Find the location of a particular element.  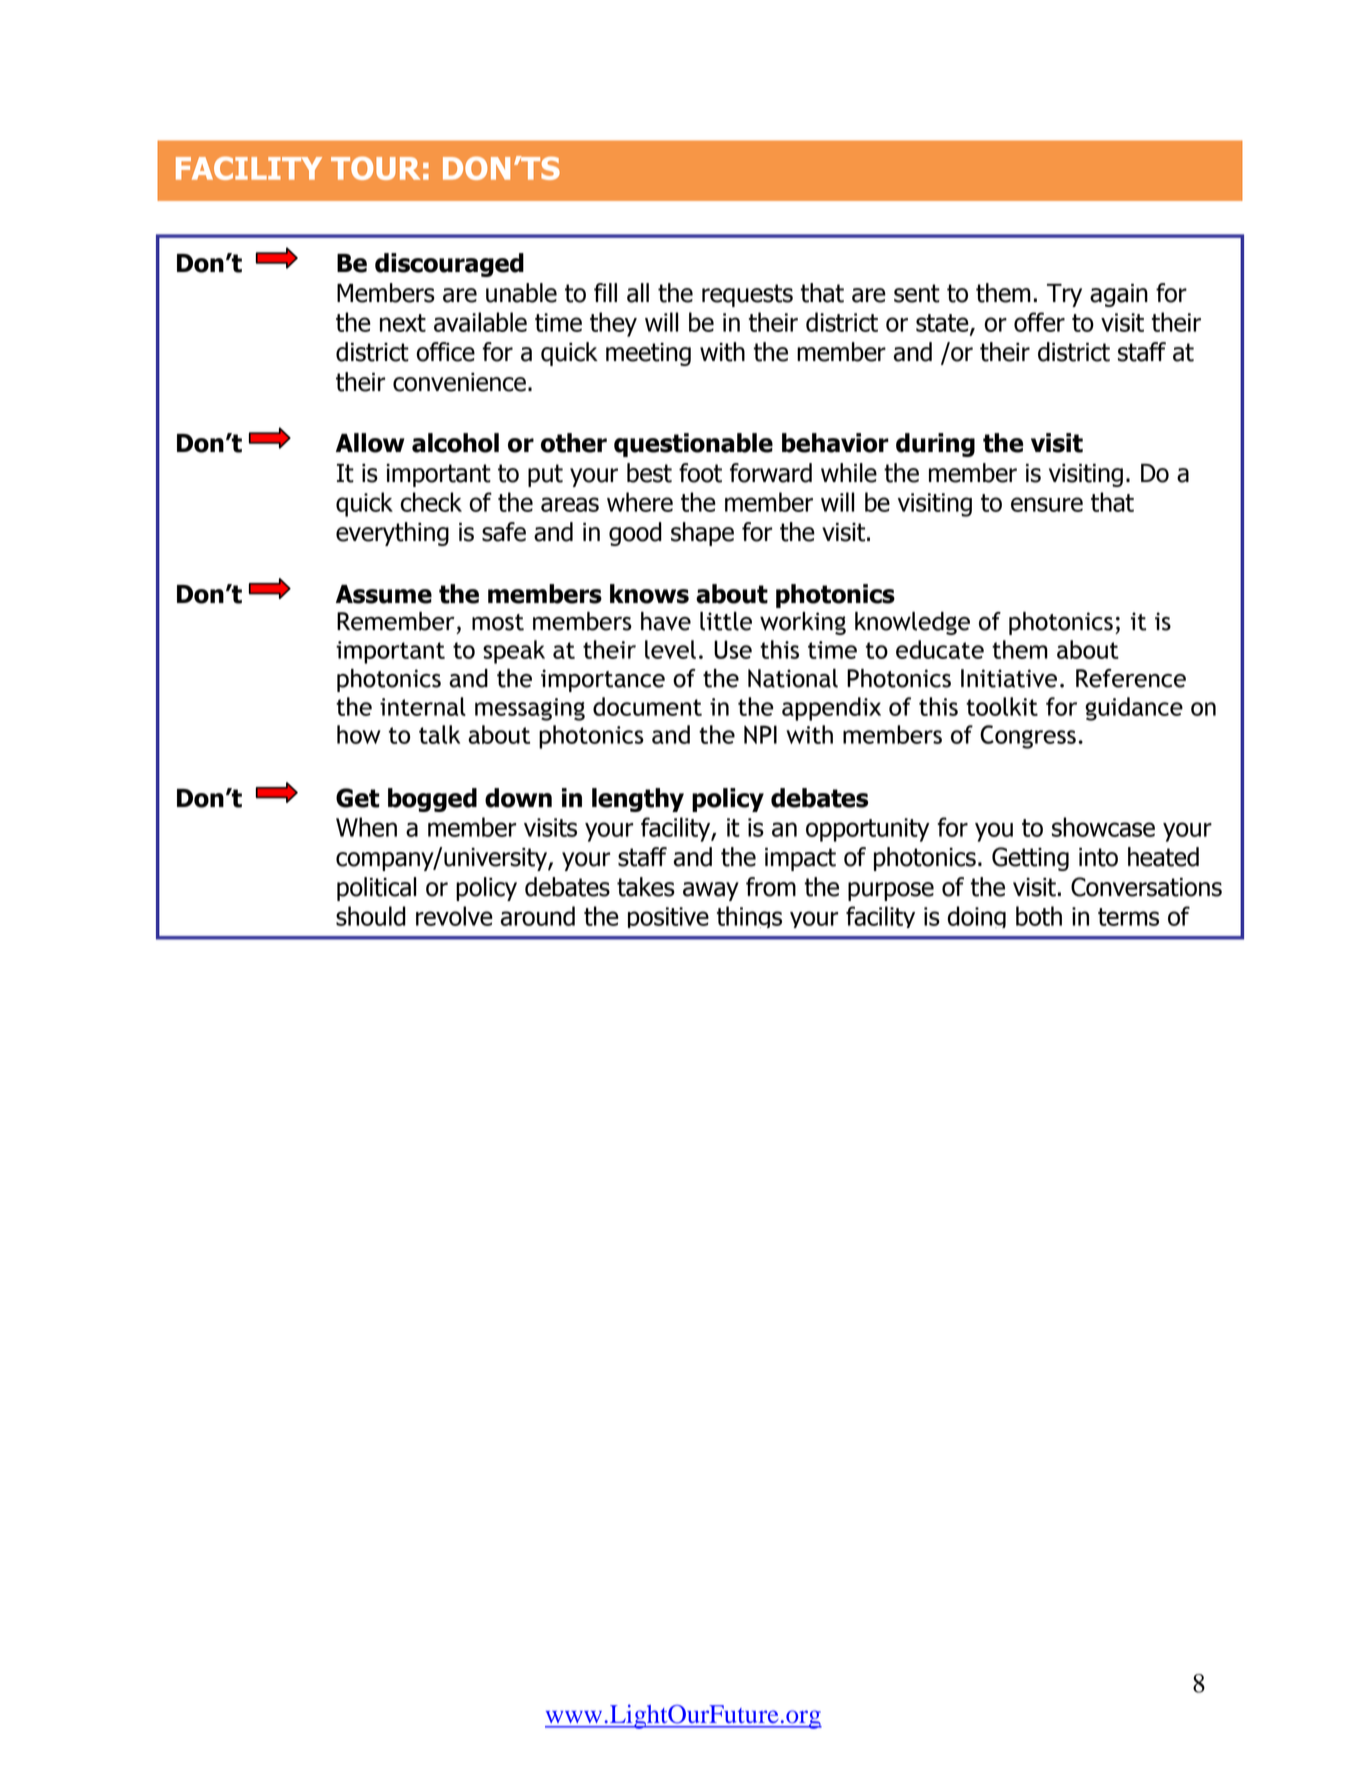

little is located at coordinates (726, 621).
